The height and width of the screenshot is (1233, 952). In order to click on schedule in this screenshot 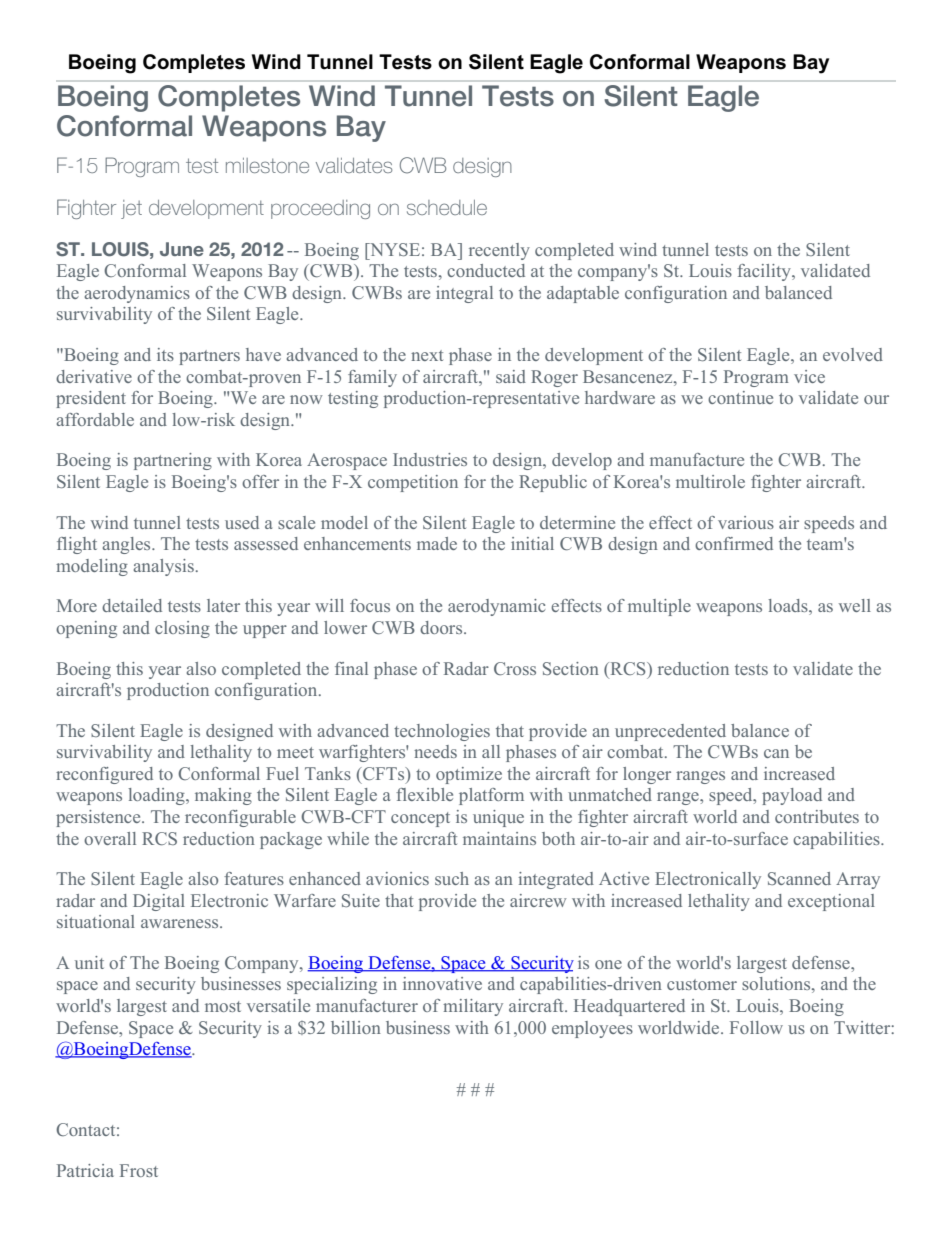, I will do `click(447, 207)`.
